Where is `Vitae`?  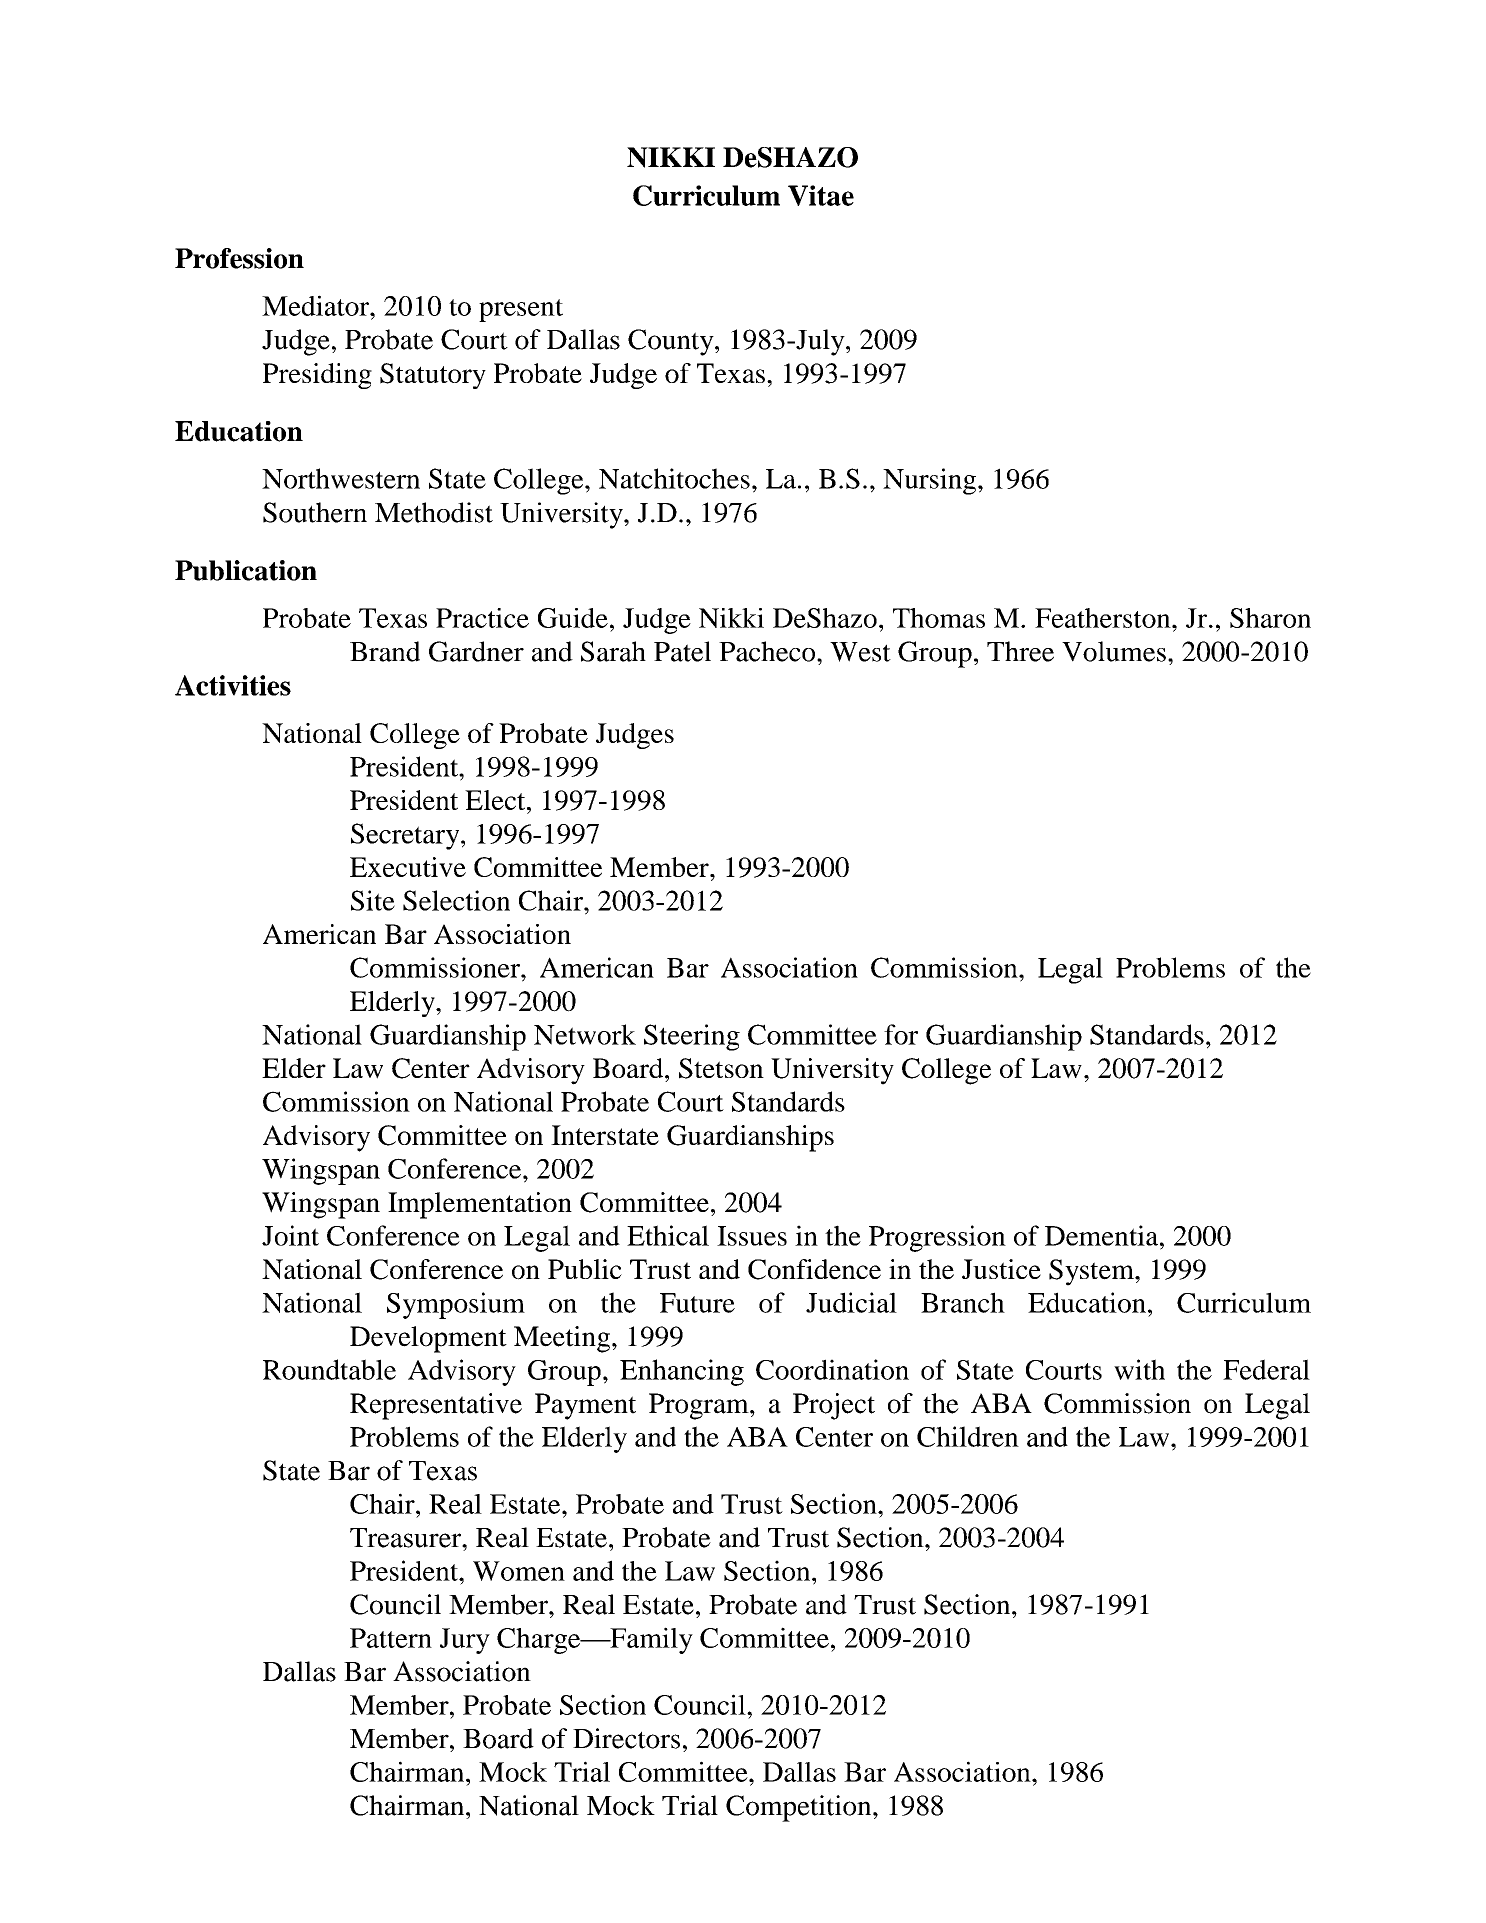
Vitae is located at coordinates (821, 195).
